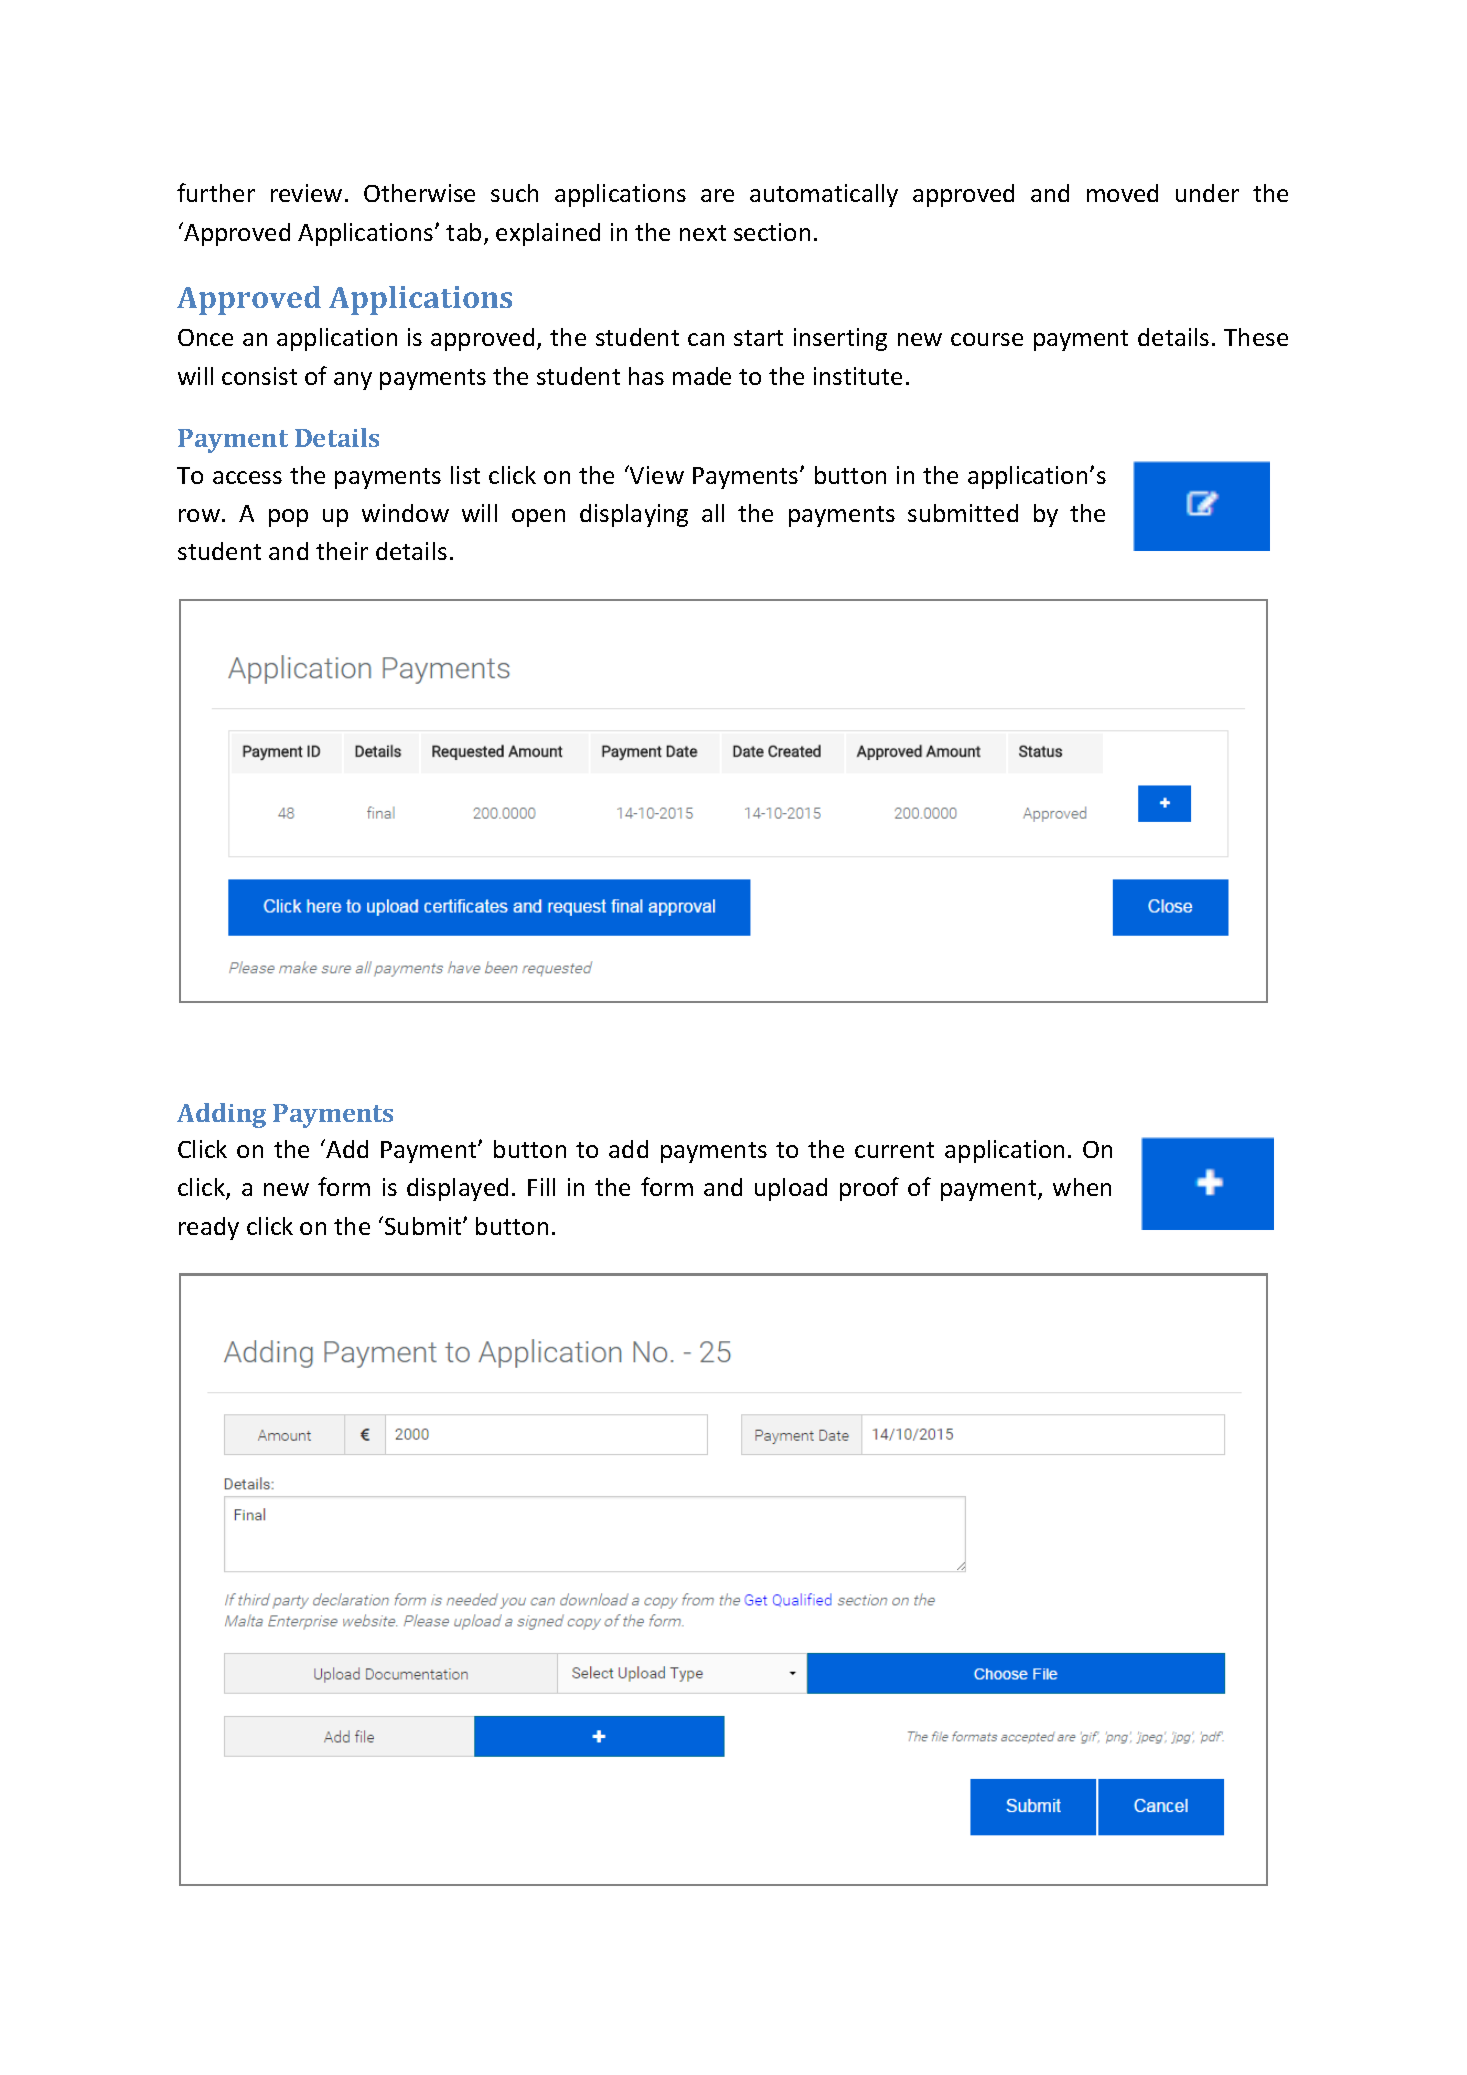 Image resolution: width=1467 pixels, height=2075 pixels. What do you see at coordinates (538, 518) in the screenshot?
I see `open` at bounding box center [538, 518].
